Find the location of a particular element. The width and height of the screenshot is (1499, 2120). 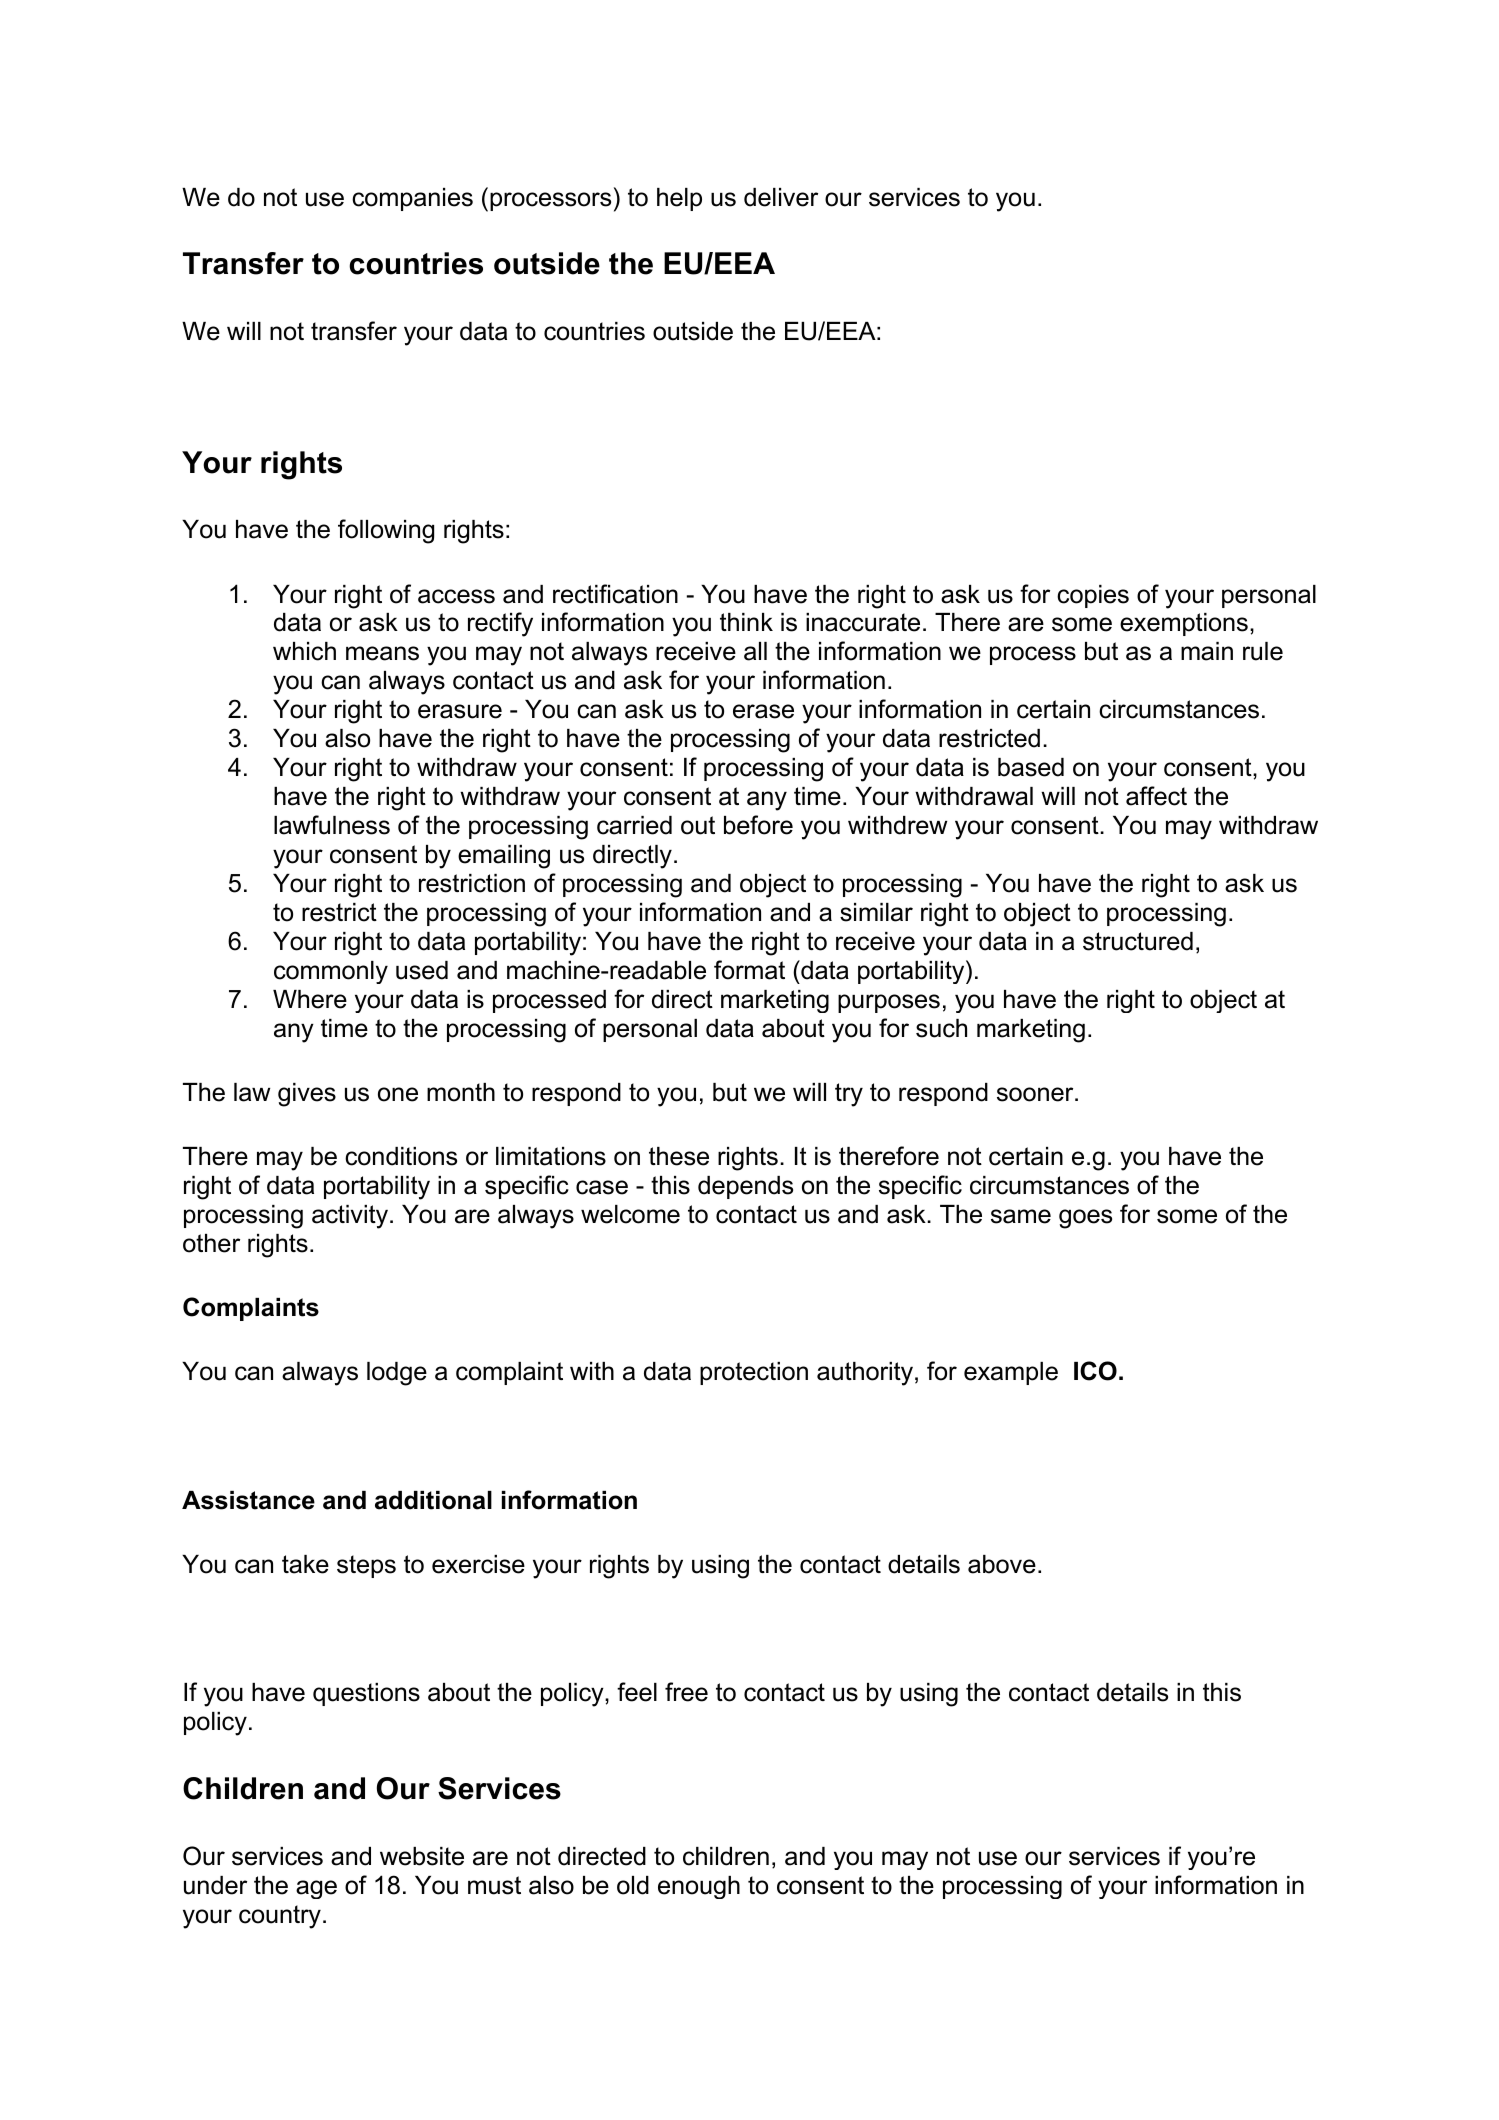

companies is located at coordinates (412, 199).
